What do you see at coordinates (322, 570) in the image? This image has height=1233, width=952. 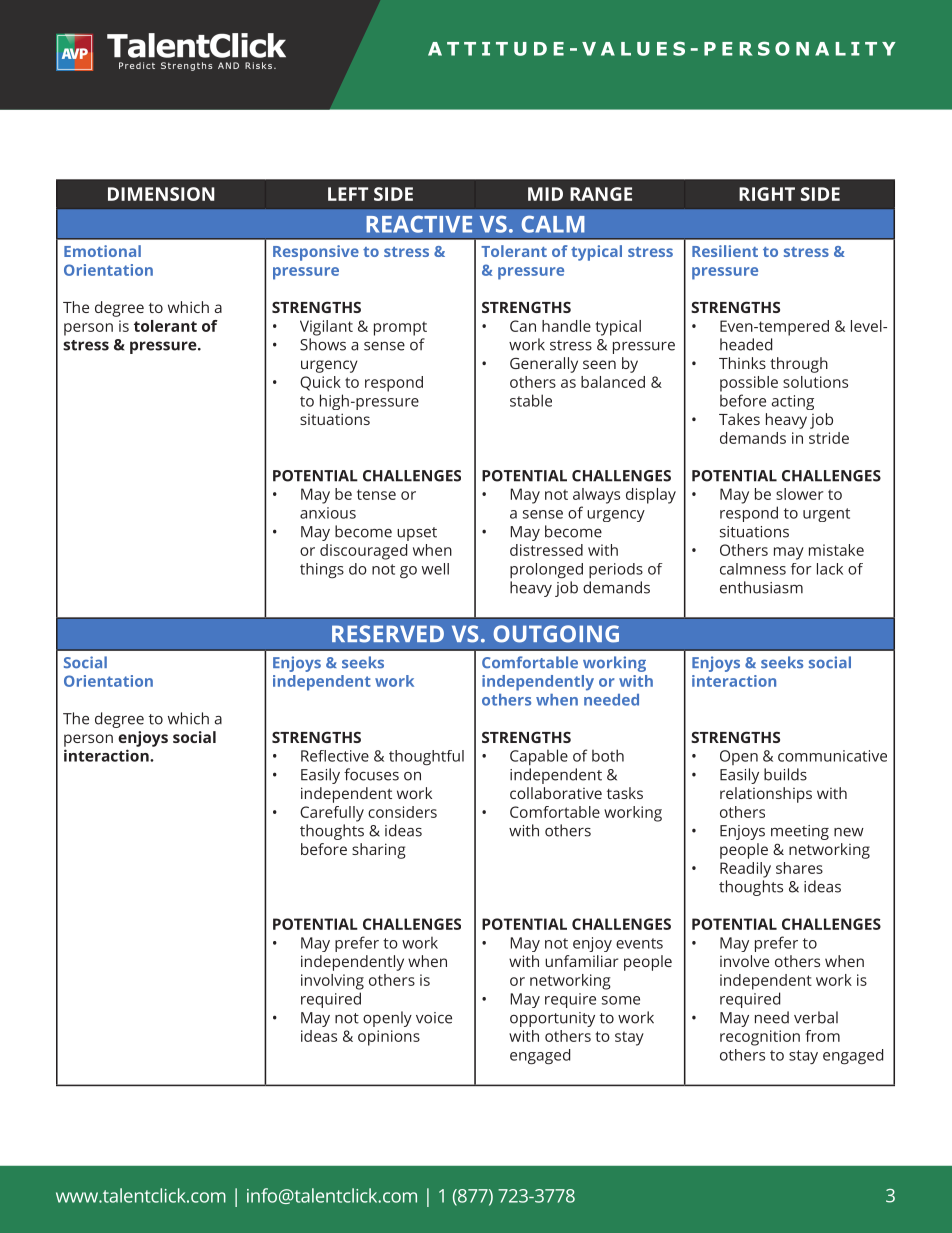 I see `things` at bounding box center [322, 570].
